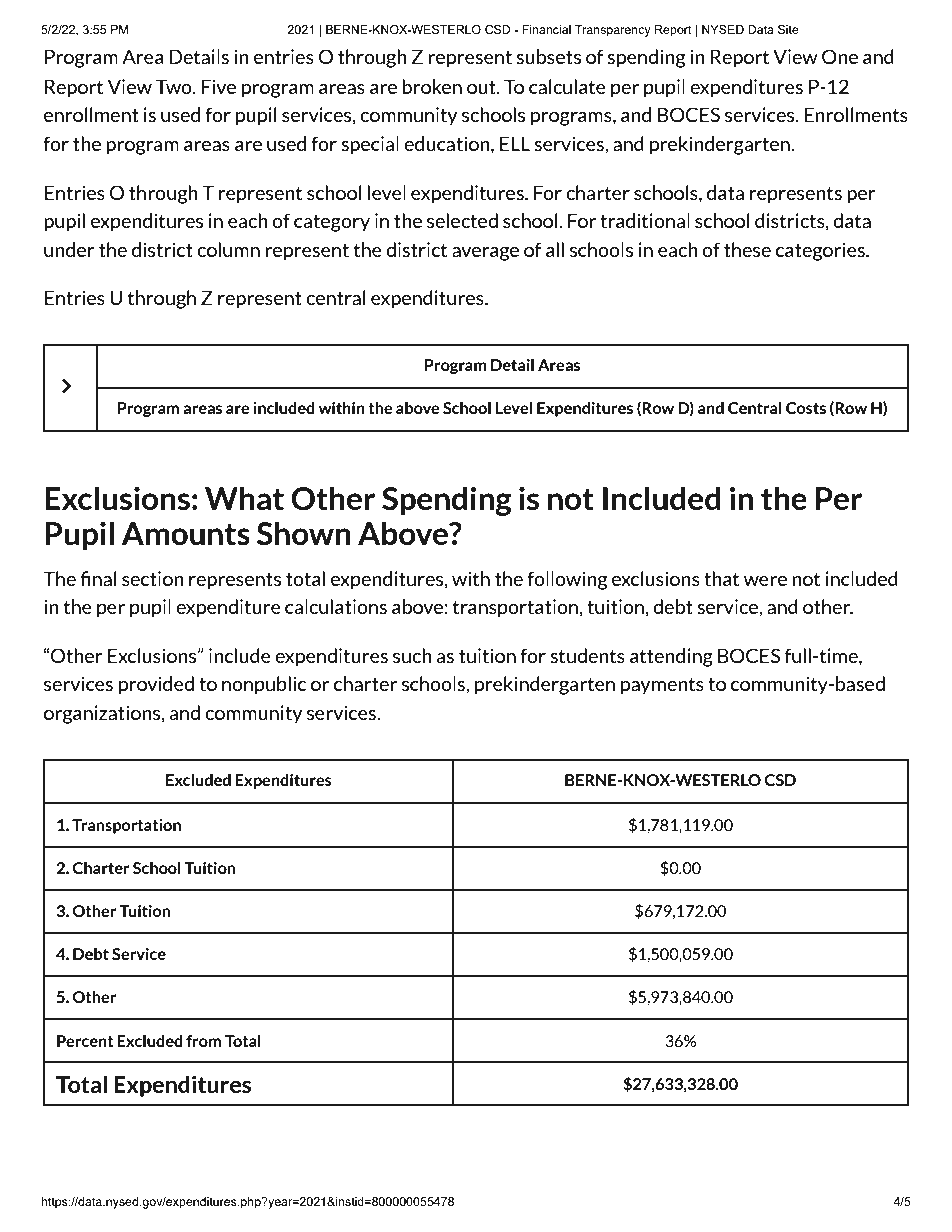 The height and width of the screenshot is (1232, 952). What do you see at coordinates (175, 86) in the screenshot?
I see `Two` at bounding box center [175, 86].
